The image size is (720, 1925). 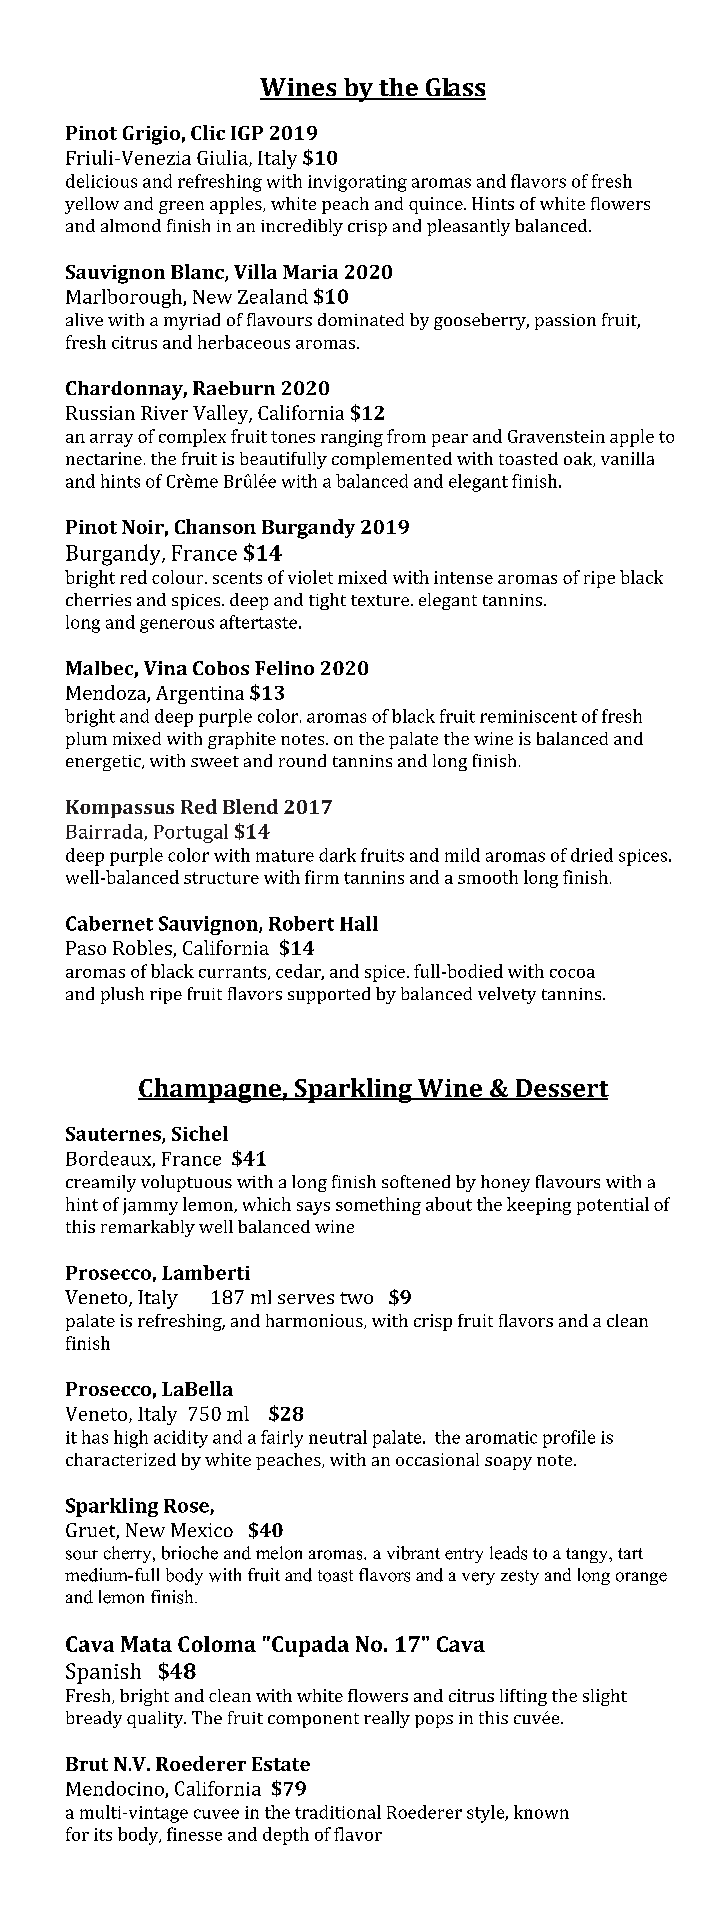 What do you see at coordinates (572, 973) in the screenshot?
I see `cocoa` at bounding box center [572, 973].
